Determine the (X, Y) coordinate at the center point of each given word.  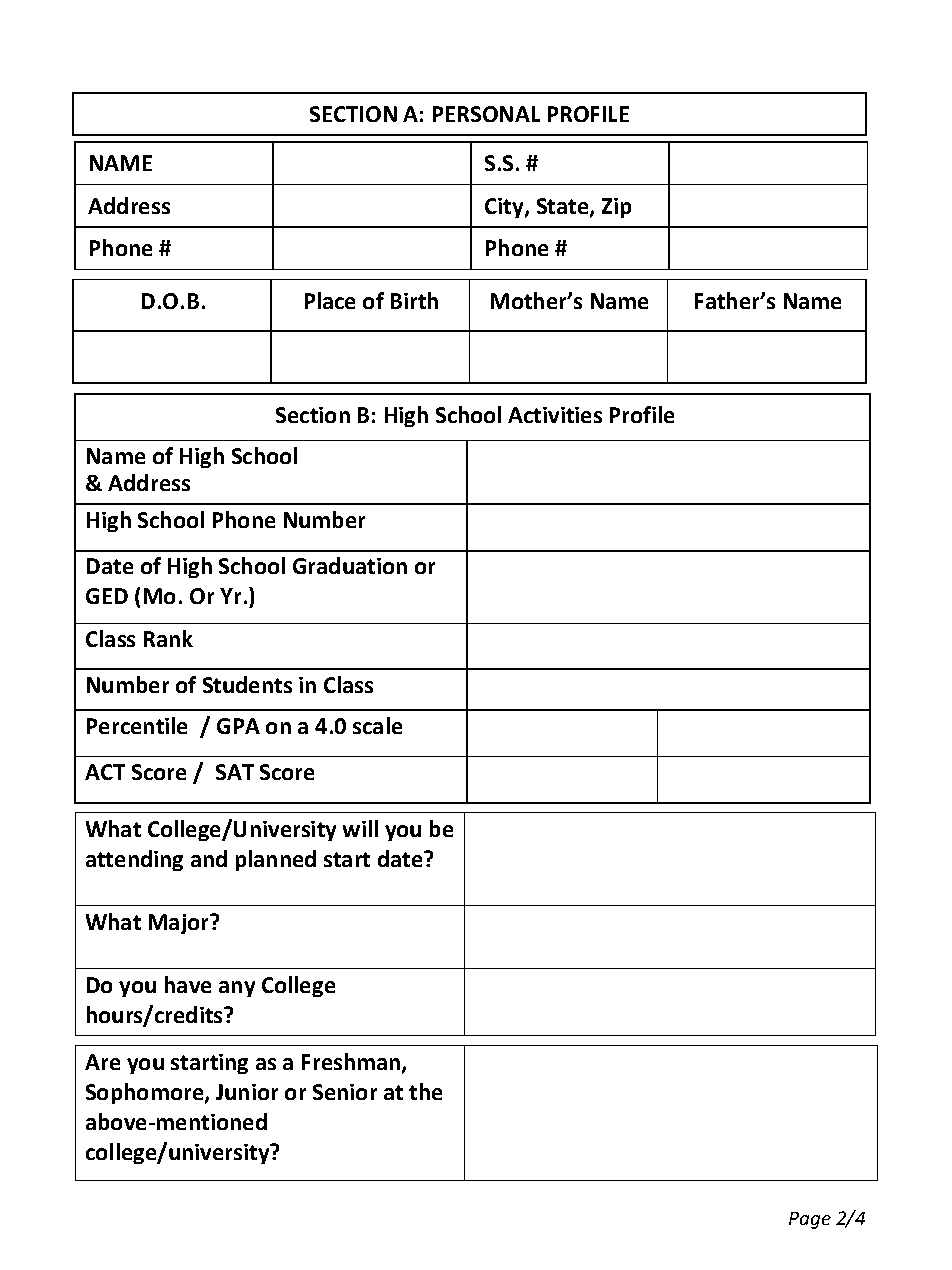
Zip (616, 208)
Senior (345, 1092)
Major (180, 924)
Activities (555, 415)
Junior (247, 1092)
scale (377, 725)
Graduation (350, 565)
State (564, 207)
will (360, 828)
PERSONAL (486, 114)
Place (330, 300)
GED (107, 596)
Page (810, 1220)
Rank (168, 638)
